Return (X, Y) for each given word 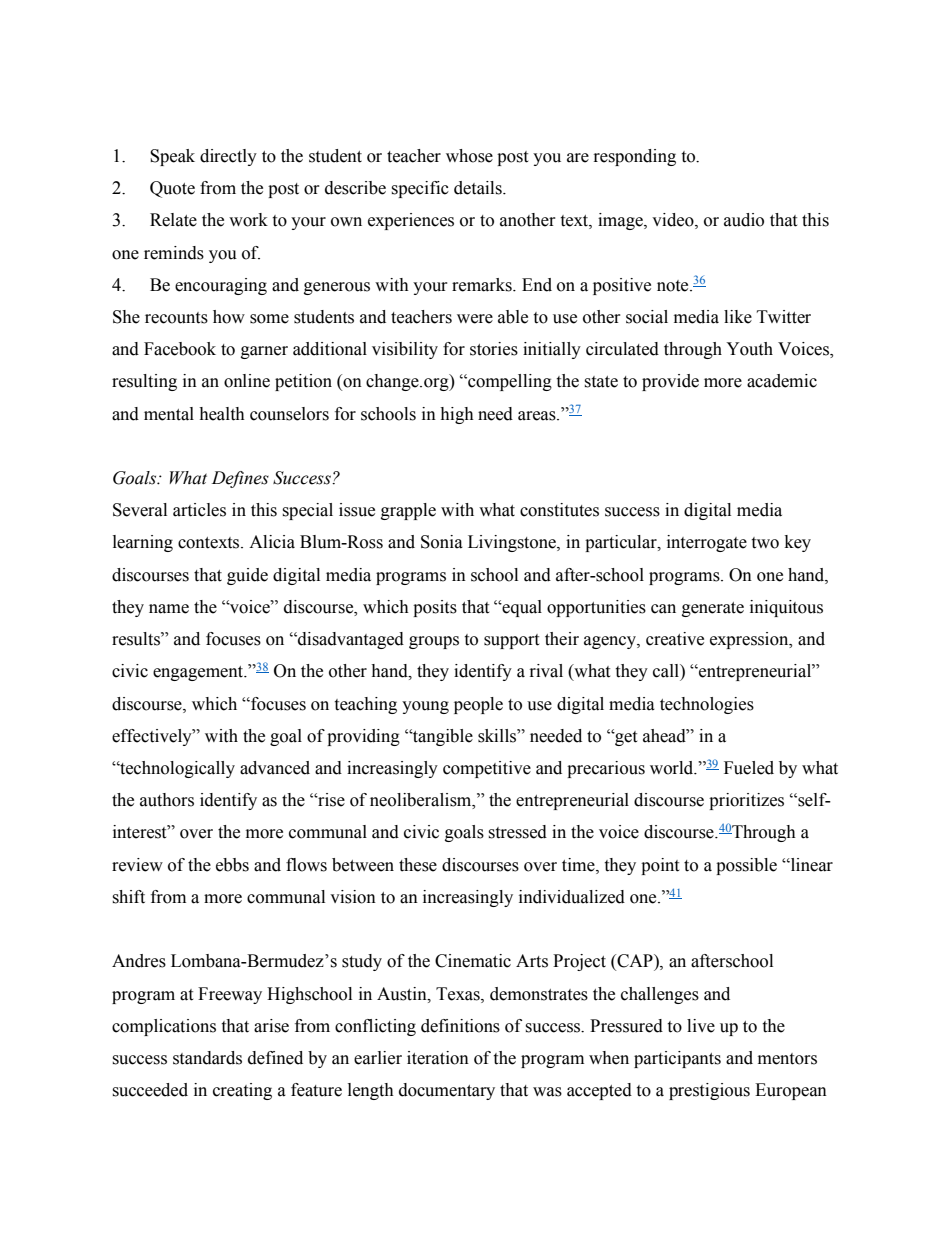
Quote (172, 189)
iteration (438, 1058)
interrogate (707, 543)
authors (167, 800)
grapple (408, 511)
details (479, 188)
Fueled (749, 768)
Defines (240, 479)
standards (207, 1058)
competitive (487, 769)
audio (744, 220)
